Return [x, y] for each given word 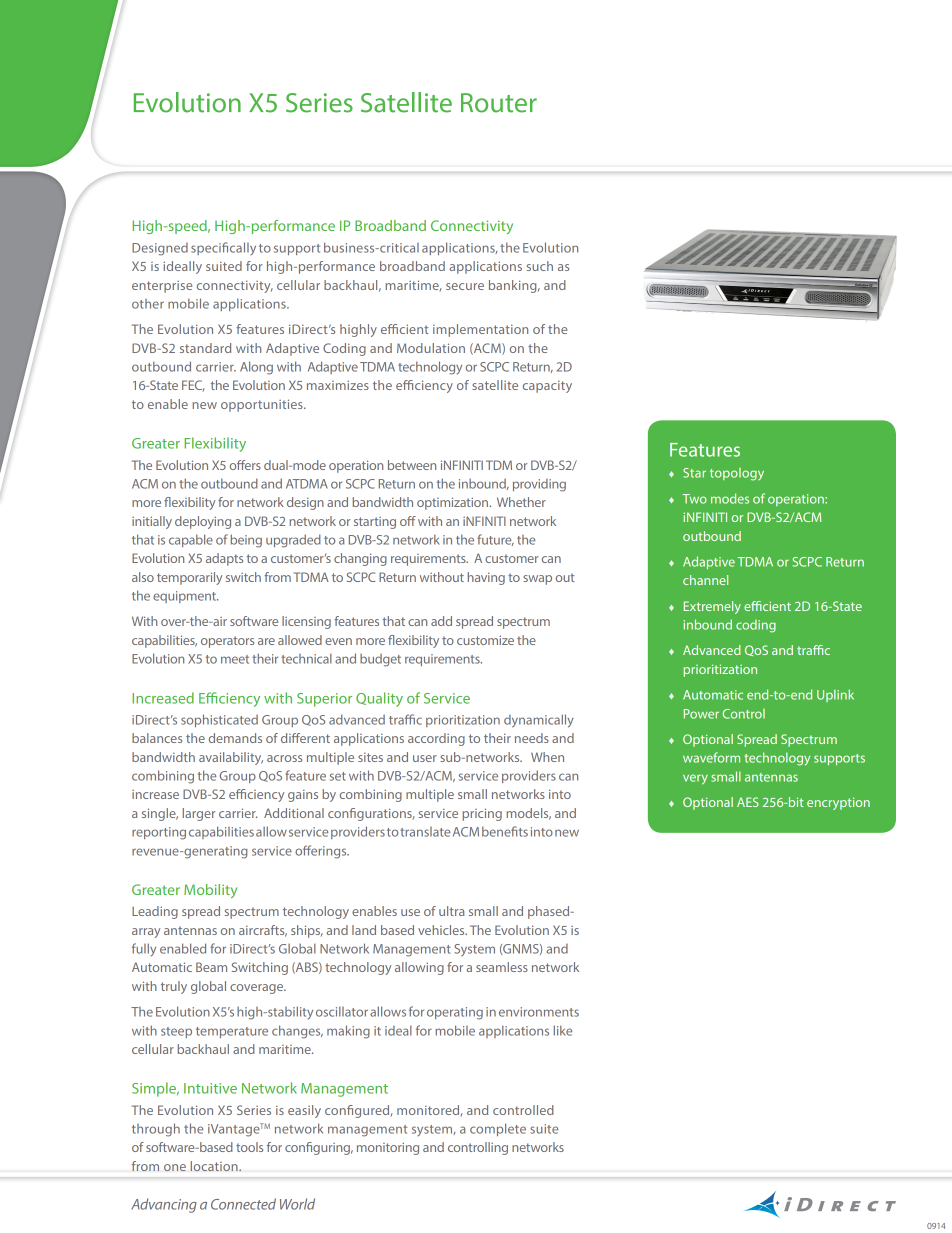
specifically [223, 248]
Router [499, 103]
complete [498, 1129]
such [540, 266]
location [215, 1166]
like [563, 1030]
